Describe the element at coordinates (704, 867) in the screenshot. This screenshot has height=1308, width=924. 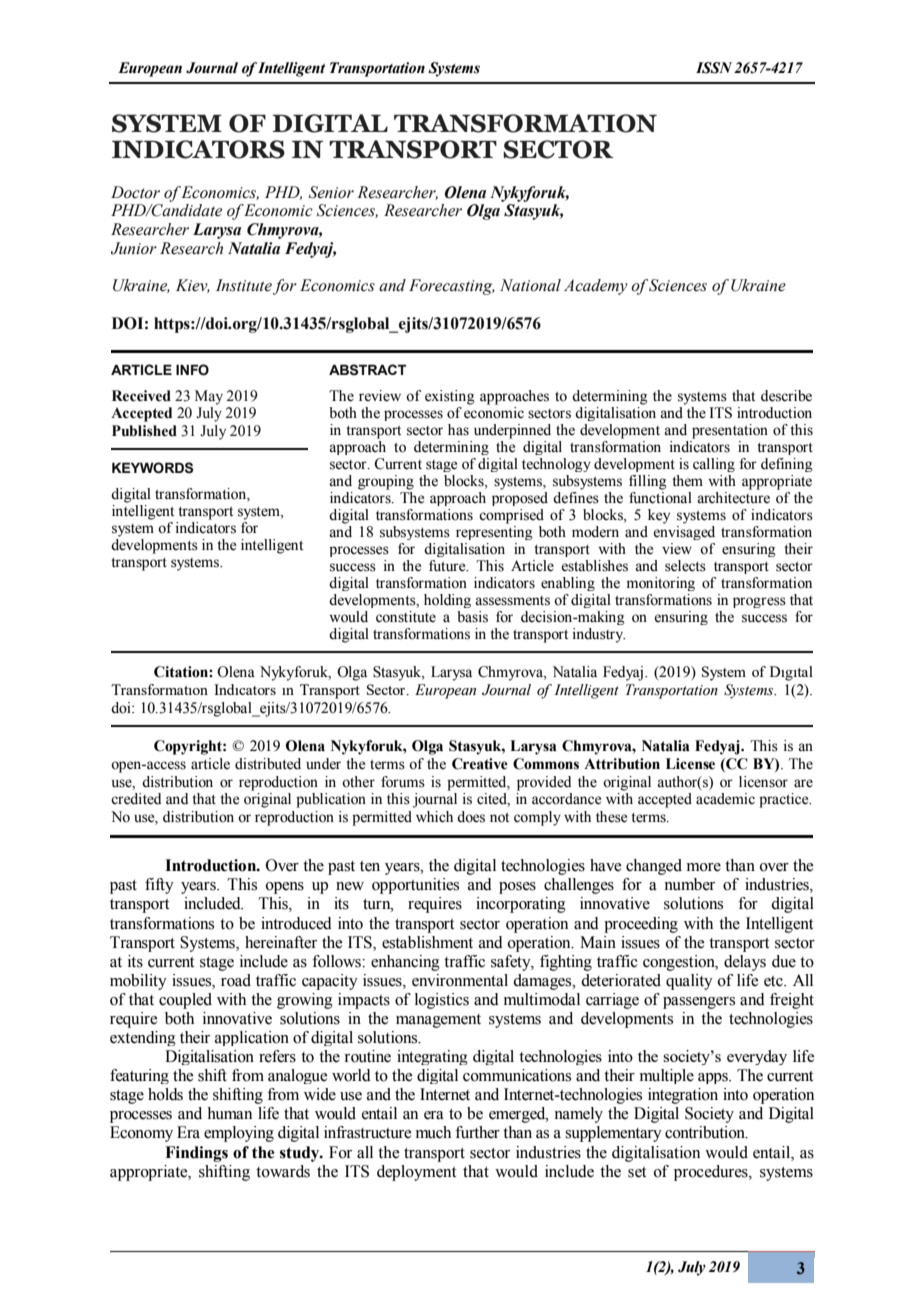
I see `more` at that location.
